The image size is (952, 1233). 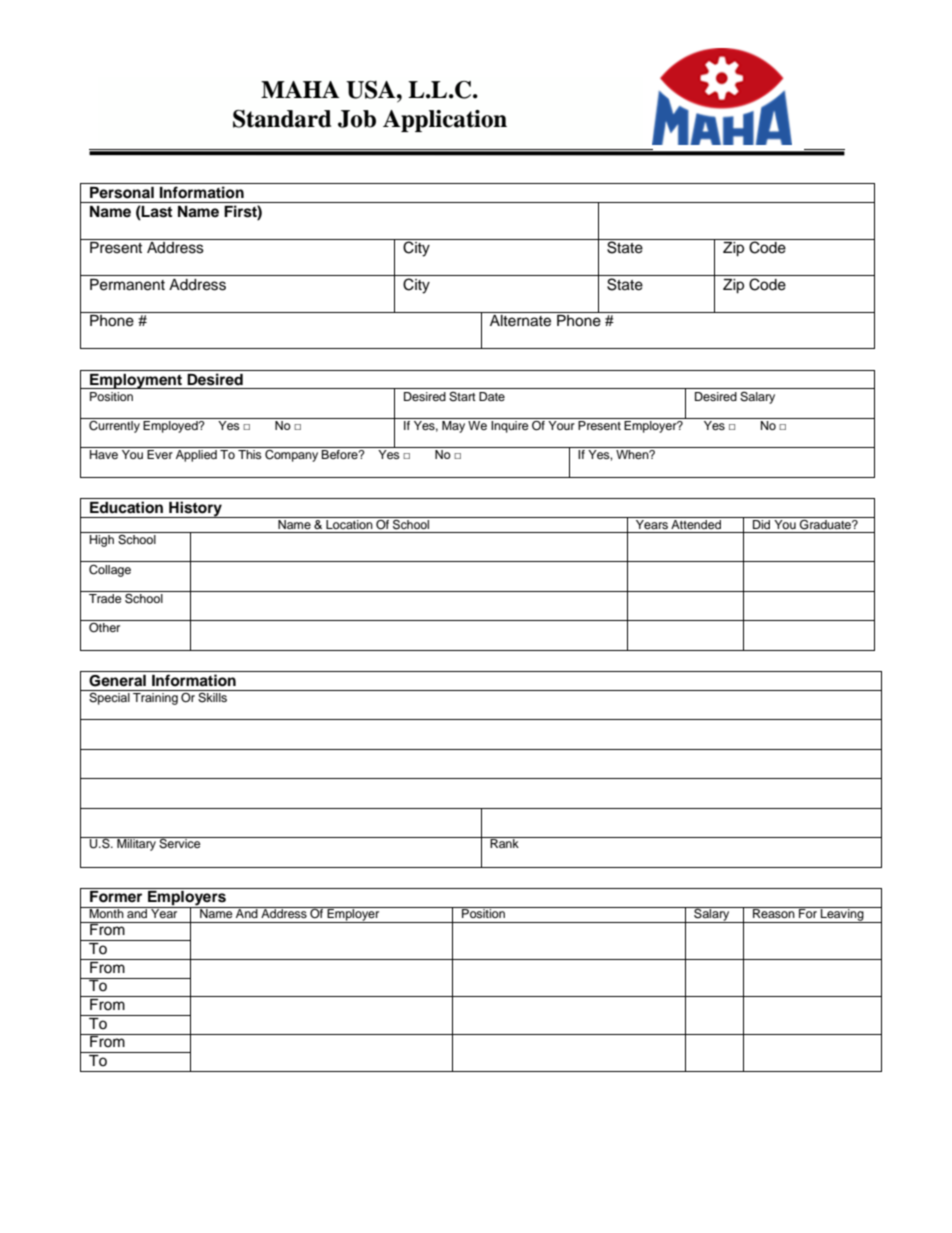 I want to click on Former, so click(x=116, y=895).
